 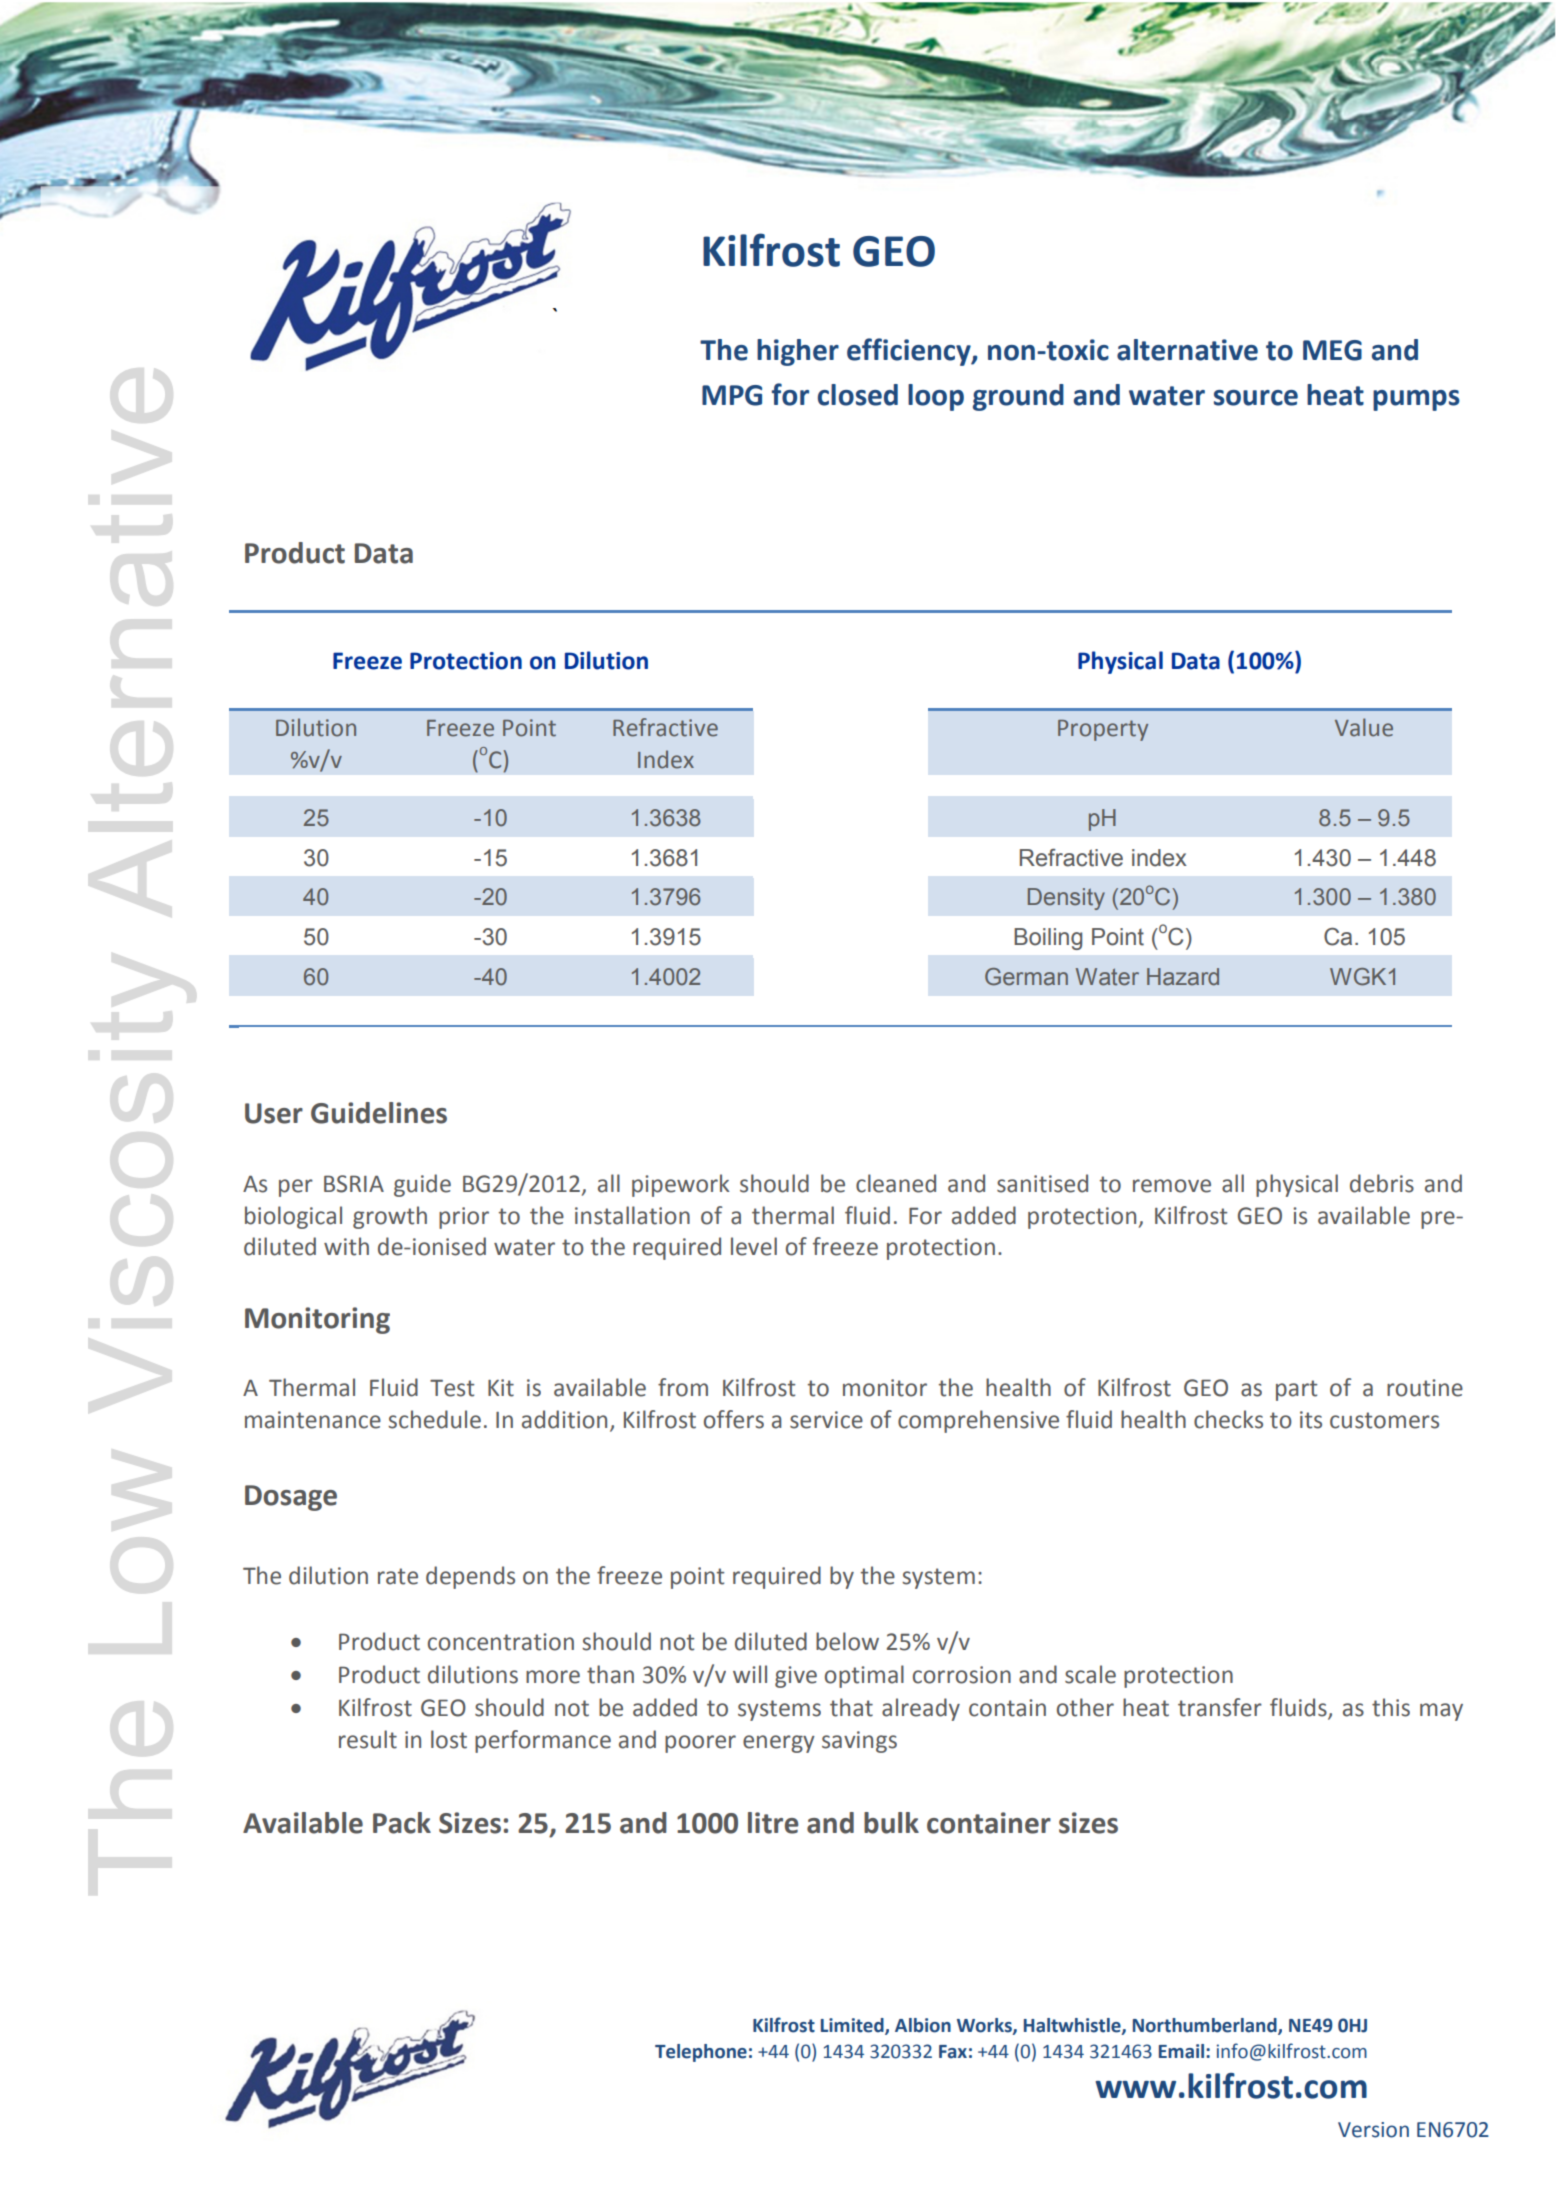 What do you see at coordinates (896, 1183) in the screenshot?
I see `cleaned` at bounding box center [896, 1183].
